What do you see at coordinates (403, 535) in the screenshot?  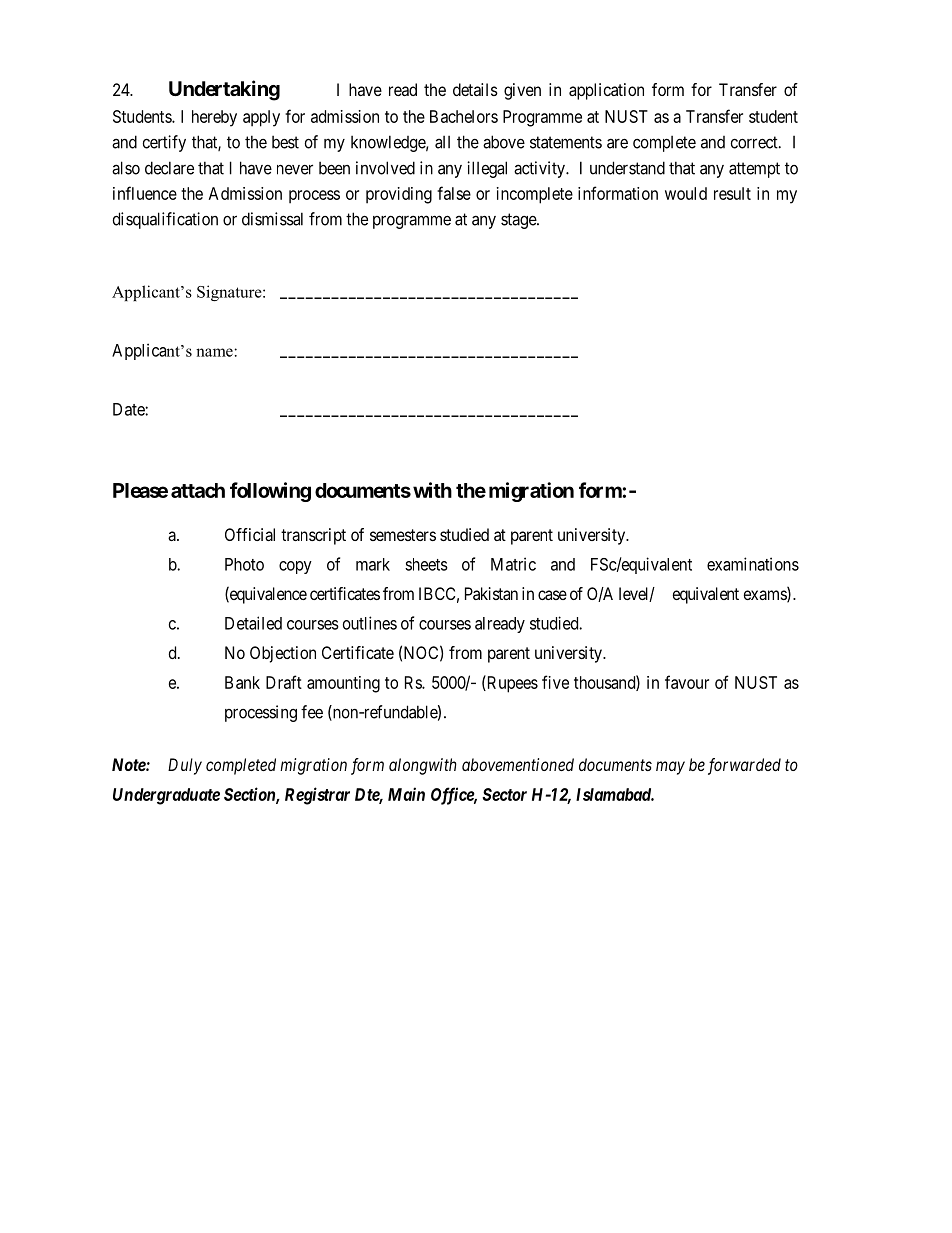 I see `semesters` at bounding box center [403, 535].
